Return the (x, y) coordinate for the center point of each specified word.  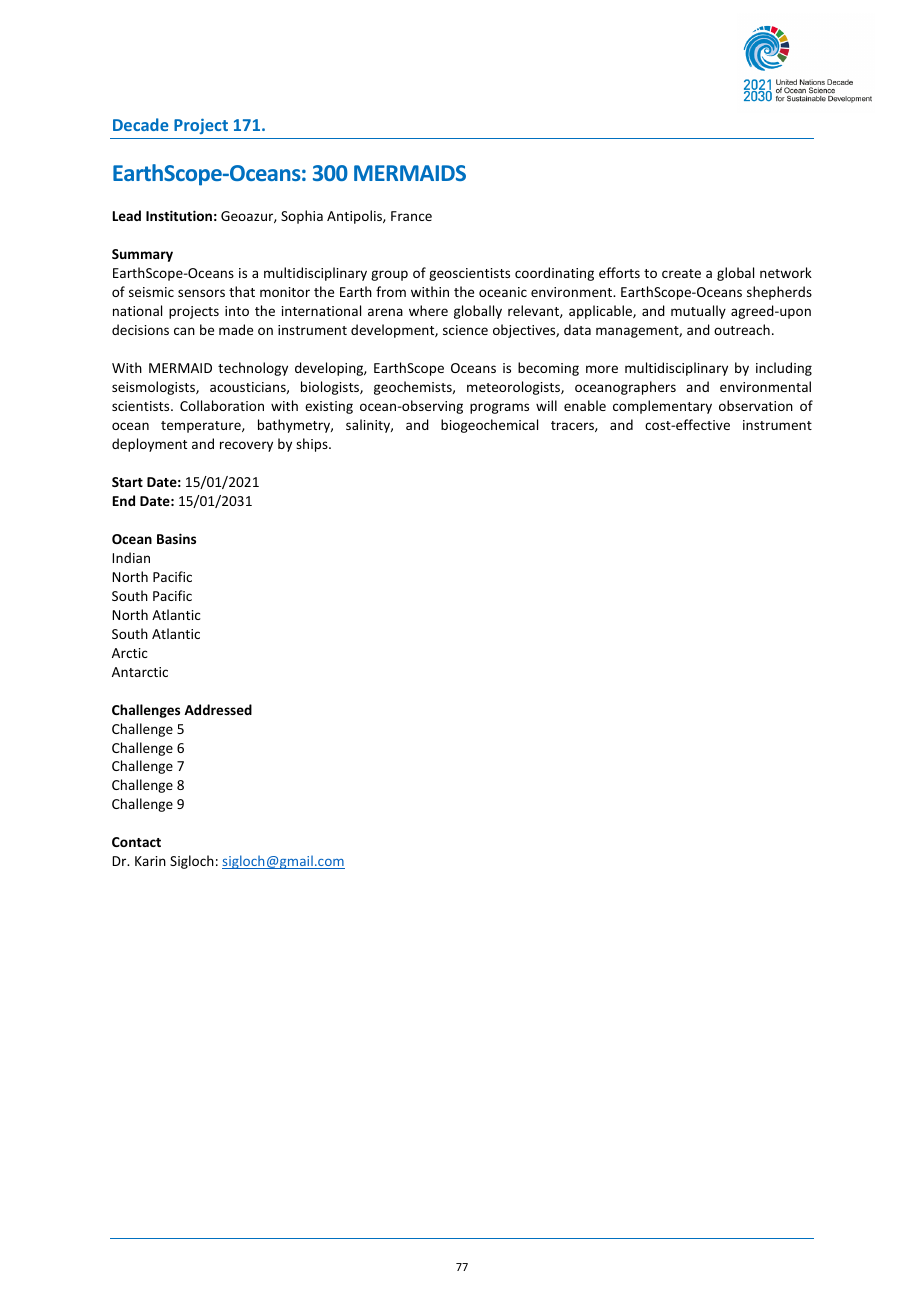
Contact (136, 842)
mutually (698, 312)
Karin (150, 861)
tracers (573, 426)
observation (756, 405)
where (428, 310)
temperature (202, 427)
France (411, 216)
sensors (201, 293)
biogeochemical (489, 426)
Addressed (218, 709)
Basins (176, 538)
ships (313, 445)
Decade (141, 124)
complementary (662, 407)
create (681, 273)
